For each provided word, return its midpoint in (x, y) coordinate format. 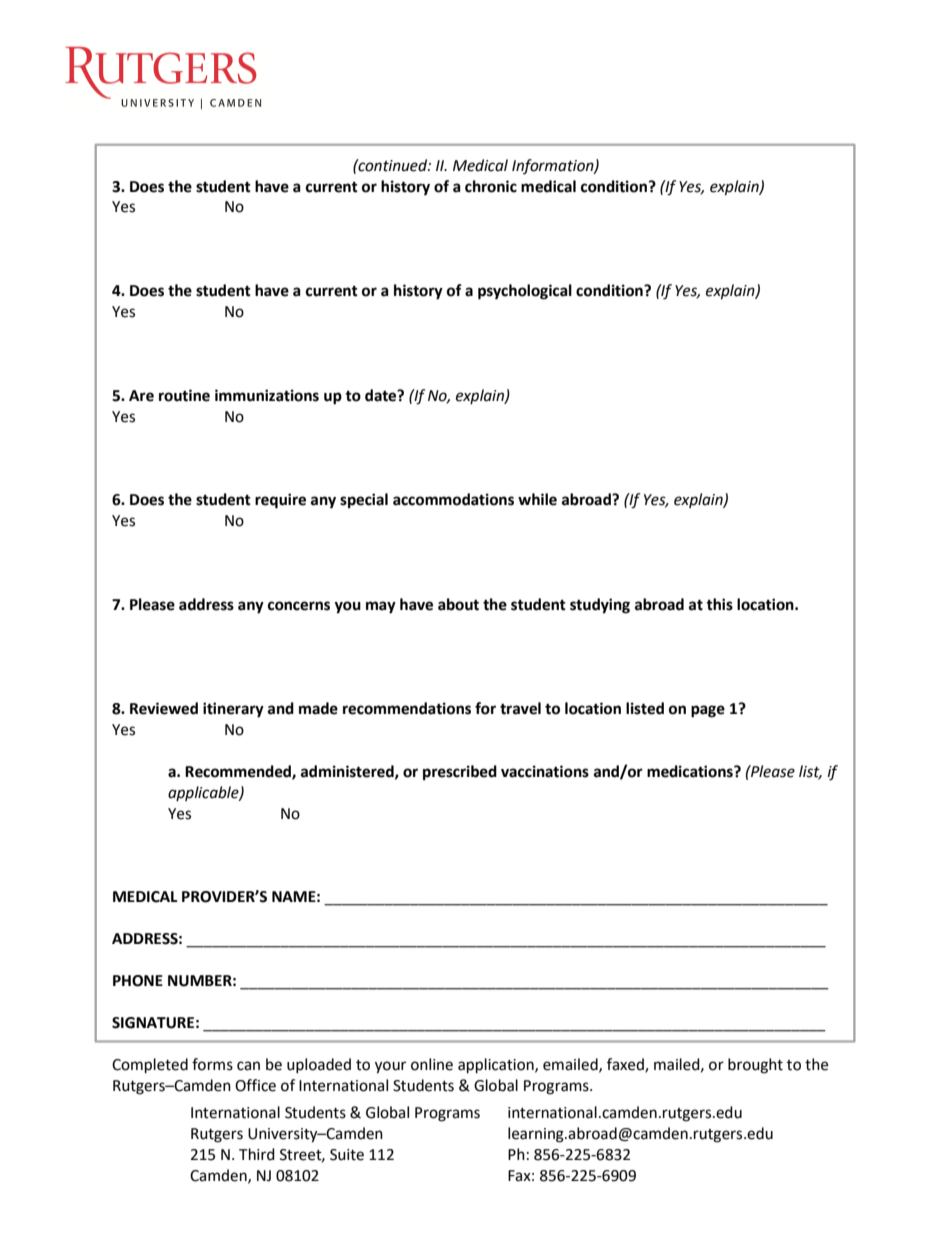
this (719, 604)
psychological (525, 292)
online (432, 1064)
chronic (491, 186)
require (280, 501)
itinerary (233, 710)
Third (257, 1154)
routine (184, 395)
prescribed (460, 773)
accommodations (453, 499)
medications (691, 771)
